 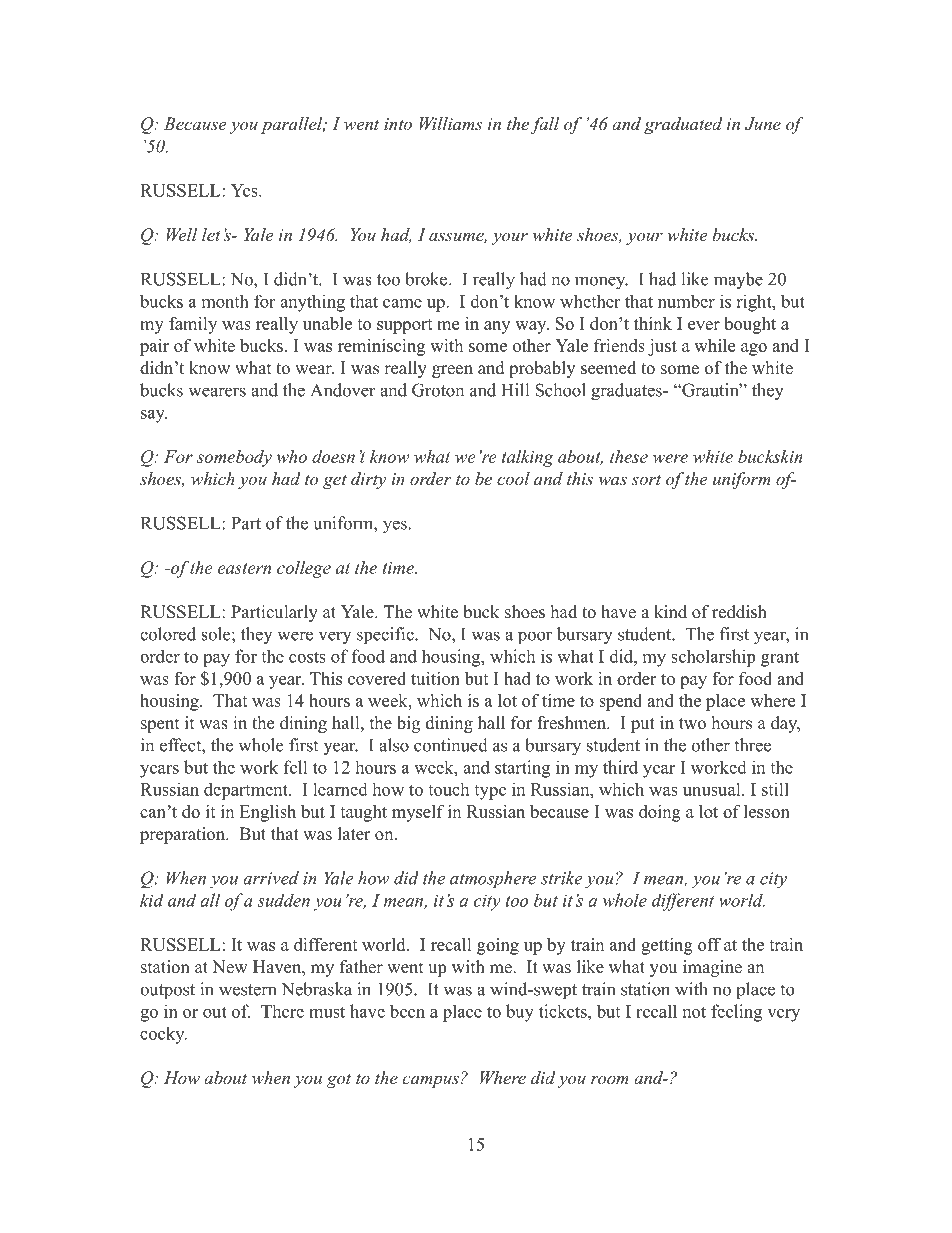 I want to click on unusual, so click(x=712, y=789).
